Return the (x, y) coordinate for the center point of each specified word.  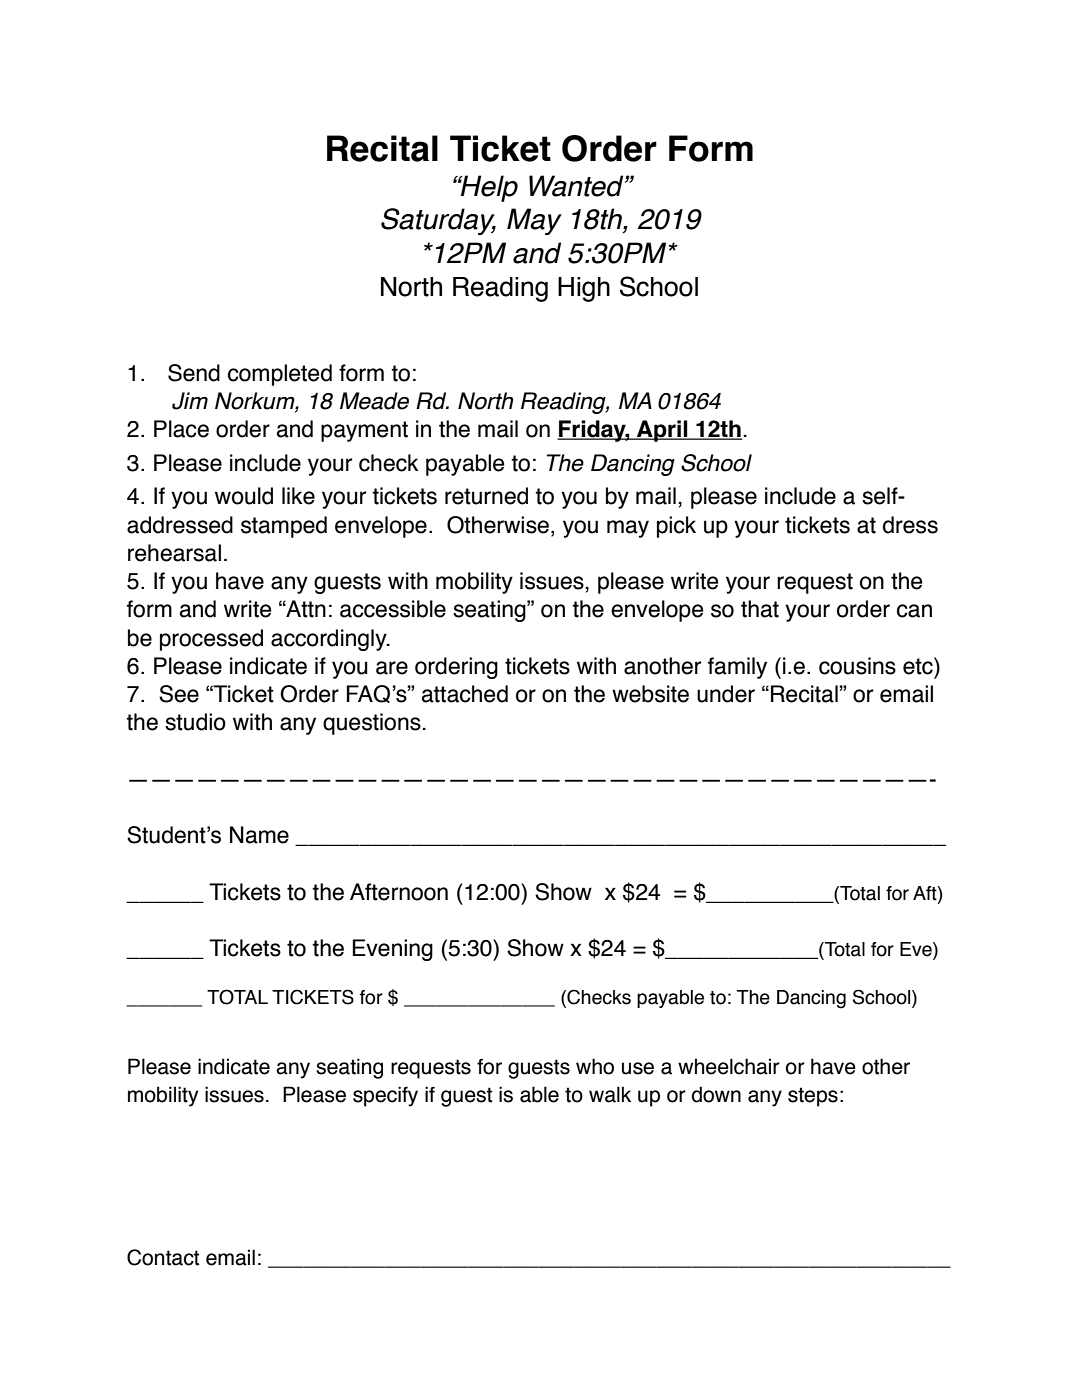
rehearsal (174, 553)
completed (280, 375)
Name (259, 835)
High (584, 289)
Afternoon (399, 892)
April (662, 431)
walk (610, 1094)
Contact (163, 1257)
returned (486, 496)
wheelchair (729, 1066)
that (760, 609)
